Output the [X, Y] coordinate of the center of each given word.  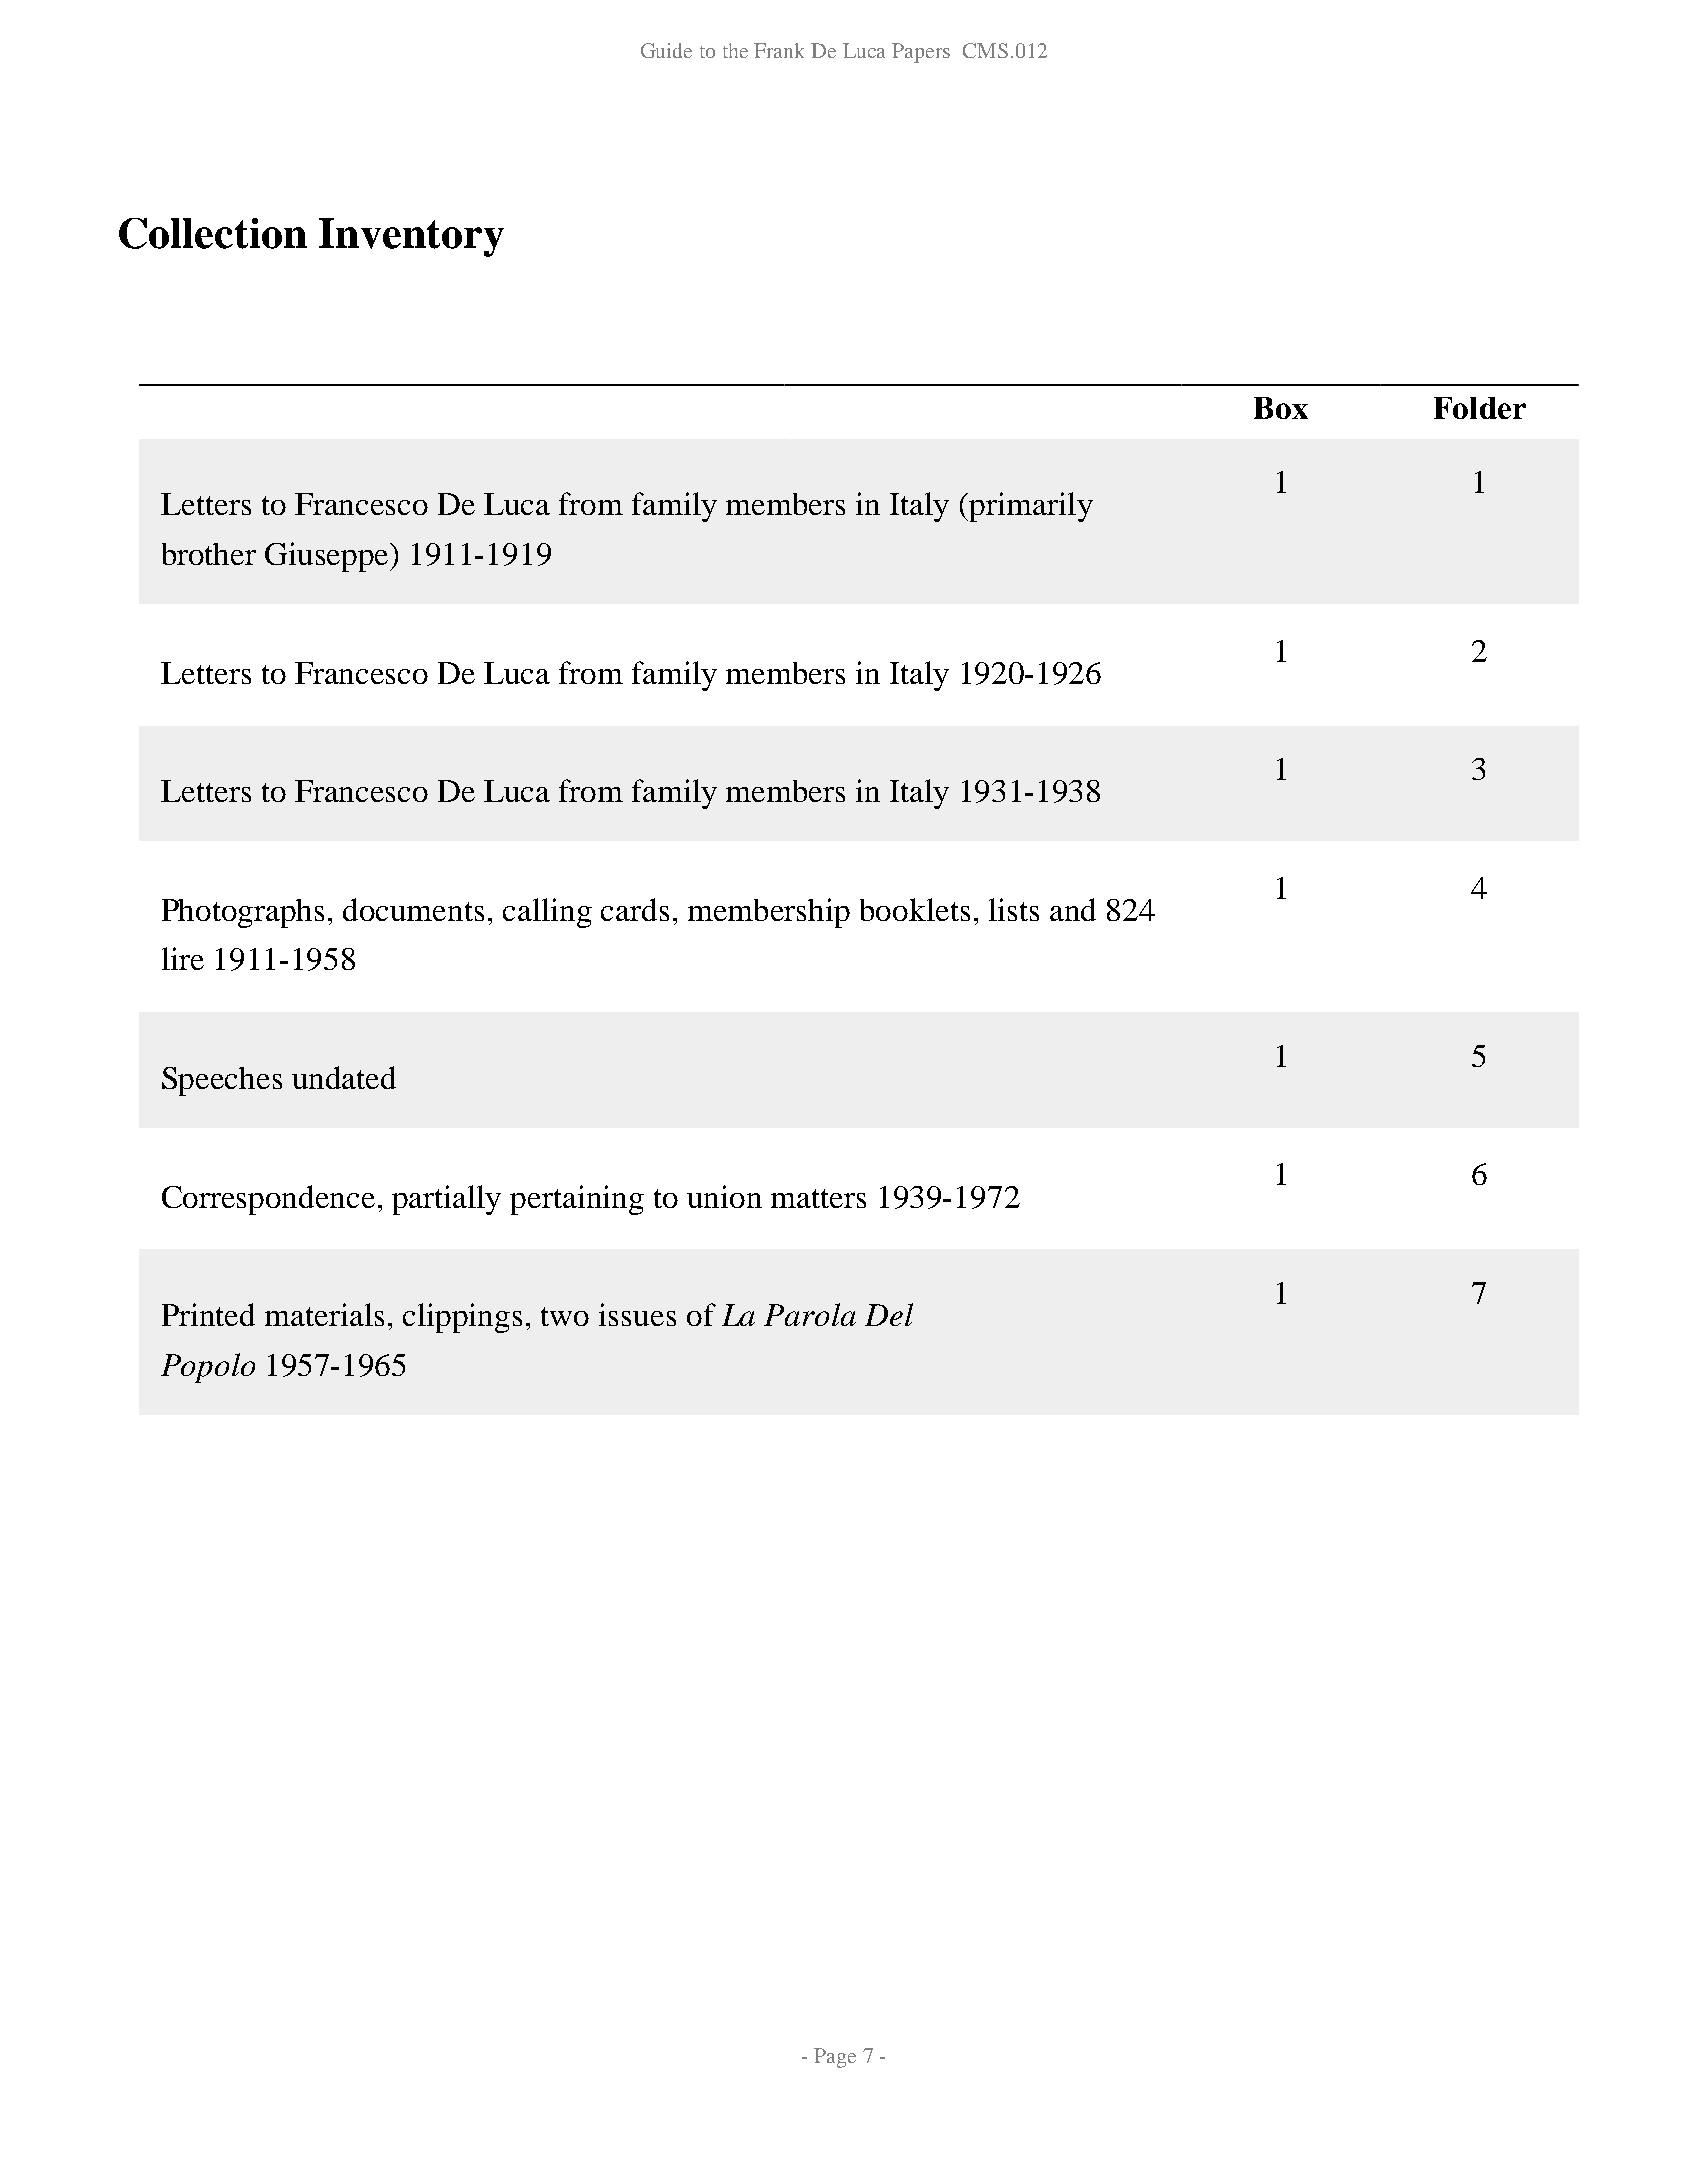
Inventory [411, 237]
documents [413, 909]
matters [818, 1198]
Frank [779, 50]
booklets [915, 909]
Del [889, 1314]
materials [324, 1314]
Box [1281, 408]
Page [835, 2058]
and [1073, 909]
